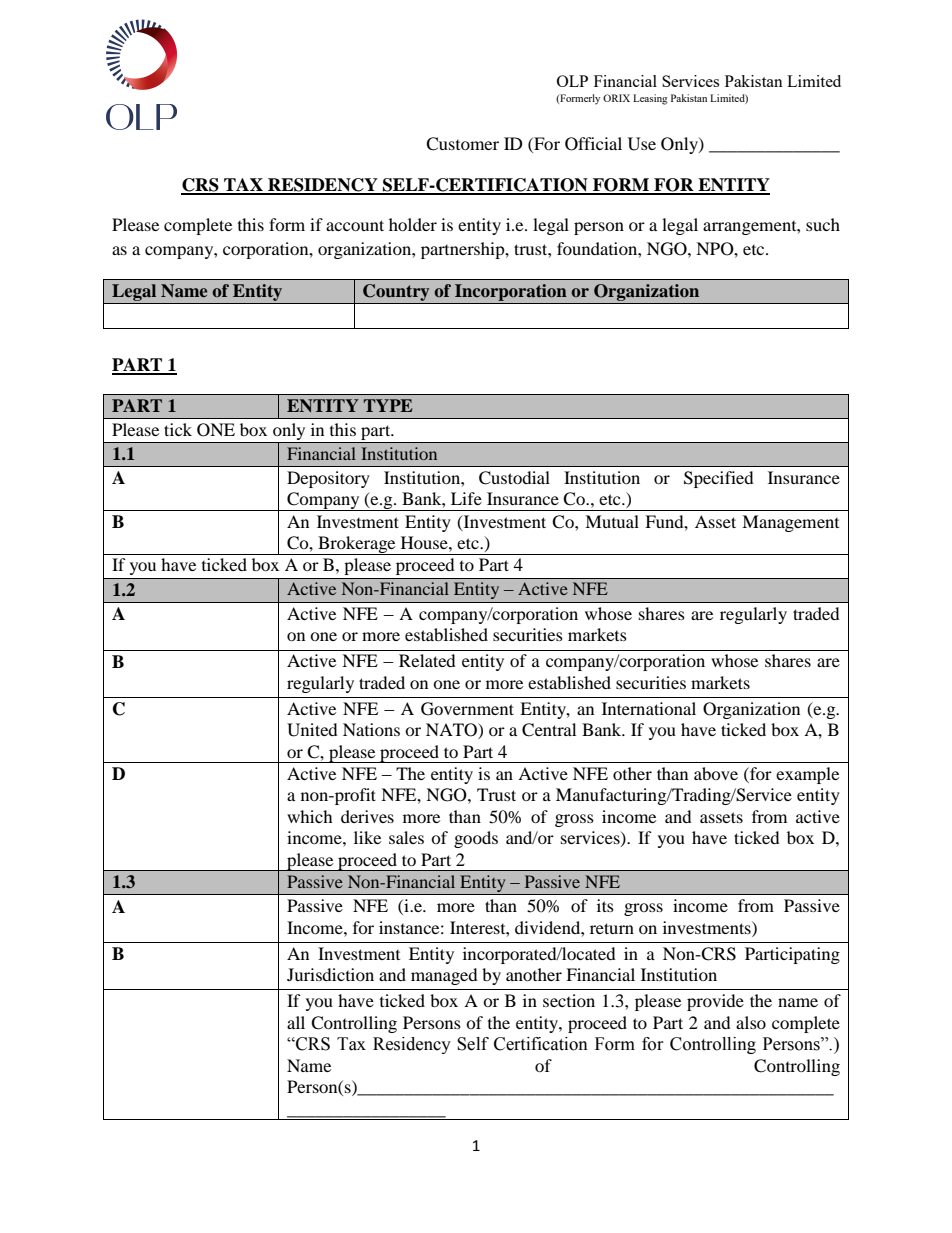  What do you see at coordinates (462, 144) in the screenshot?
I see `Customer` at bounding box center [462, 144].
